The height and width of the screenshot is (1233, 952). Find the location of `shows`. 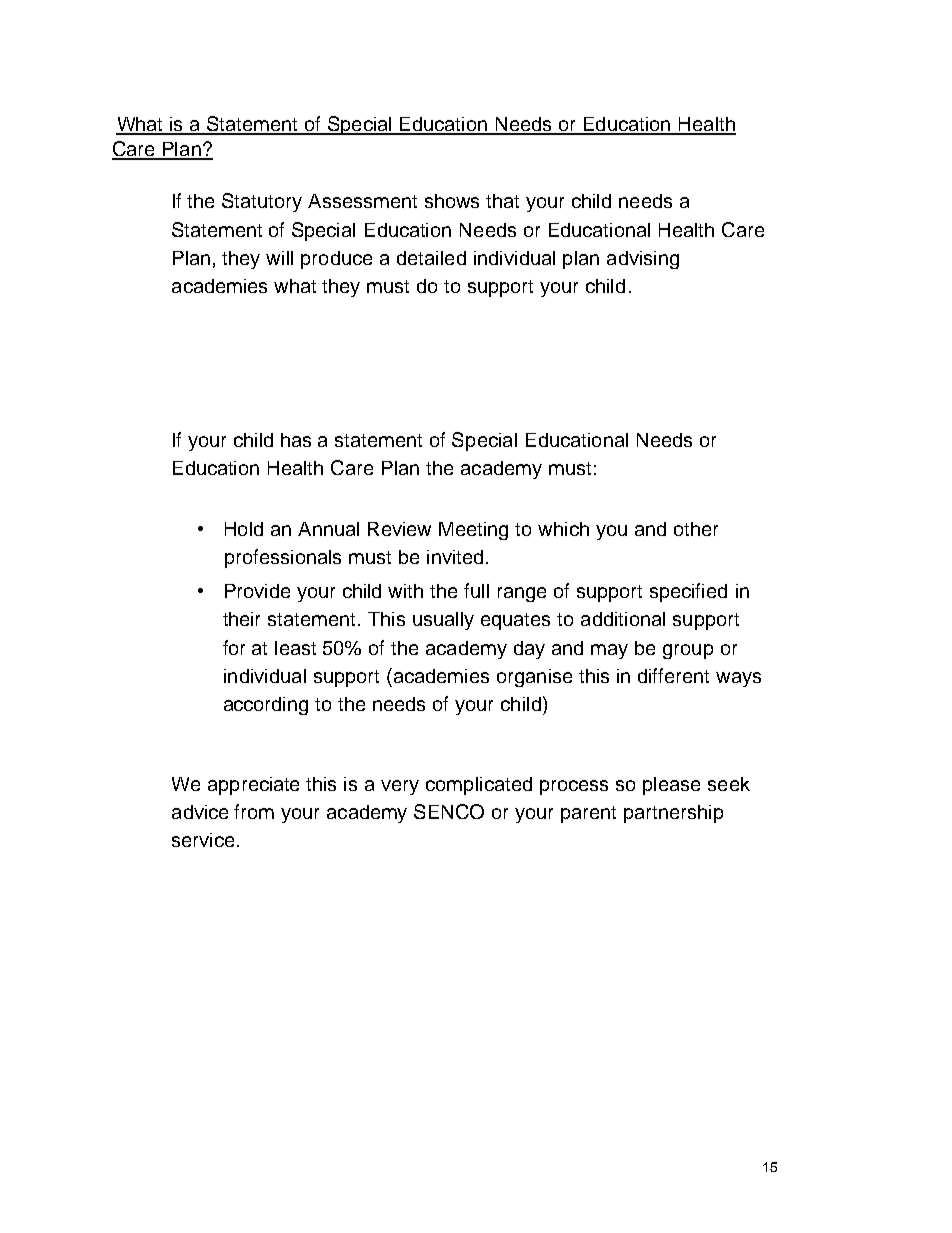

shows is located at coordinates (452, 201).
